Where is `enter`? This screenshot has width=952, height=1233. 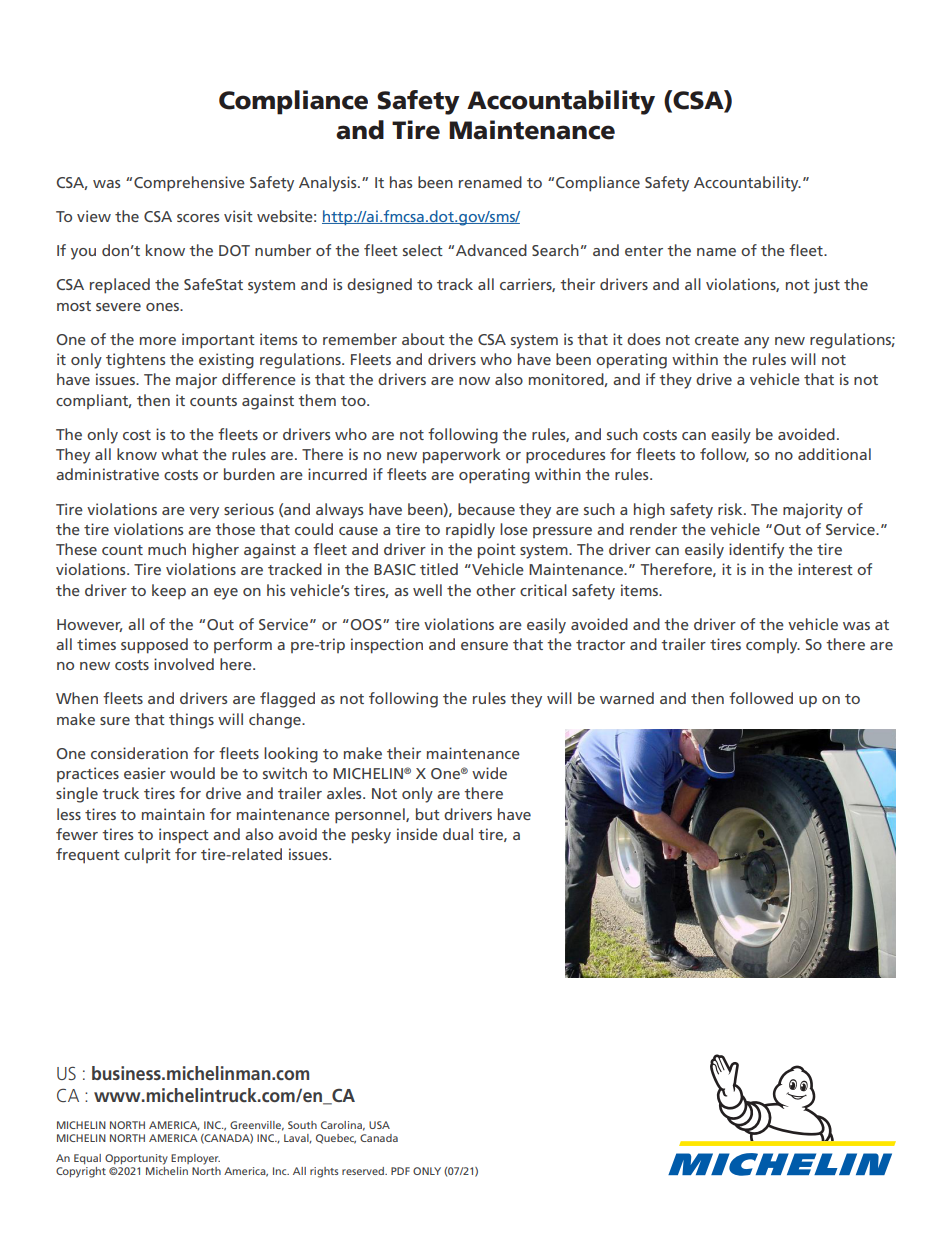 enter is located at coordinates (644, 251).
